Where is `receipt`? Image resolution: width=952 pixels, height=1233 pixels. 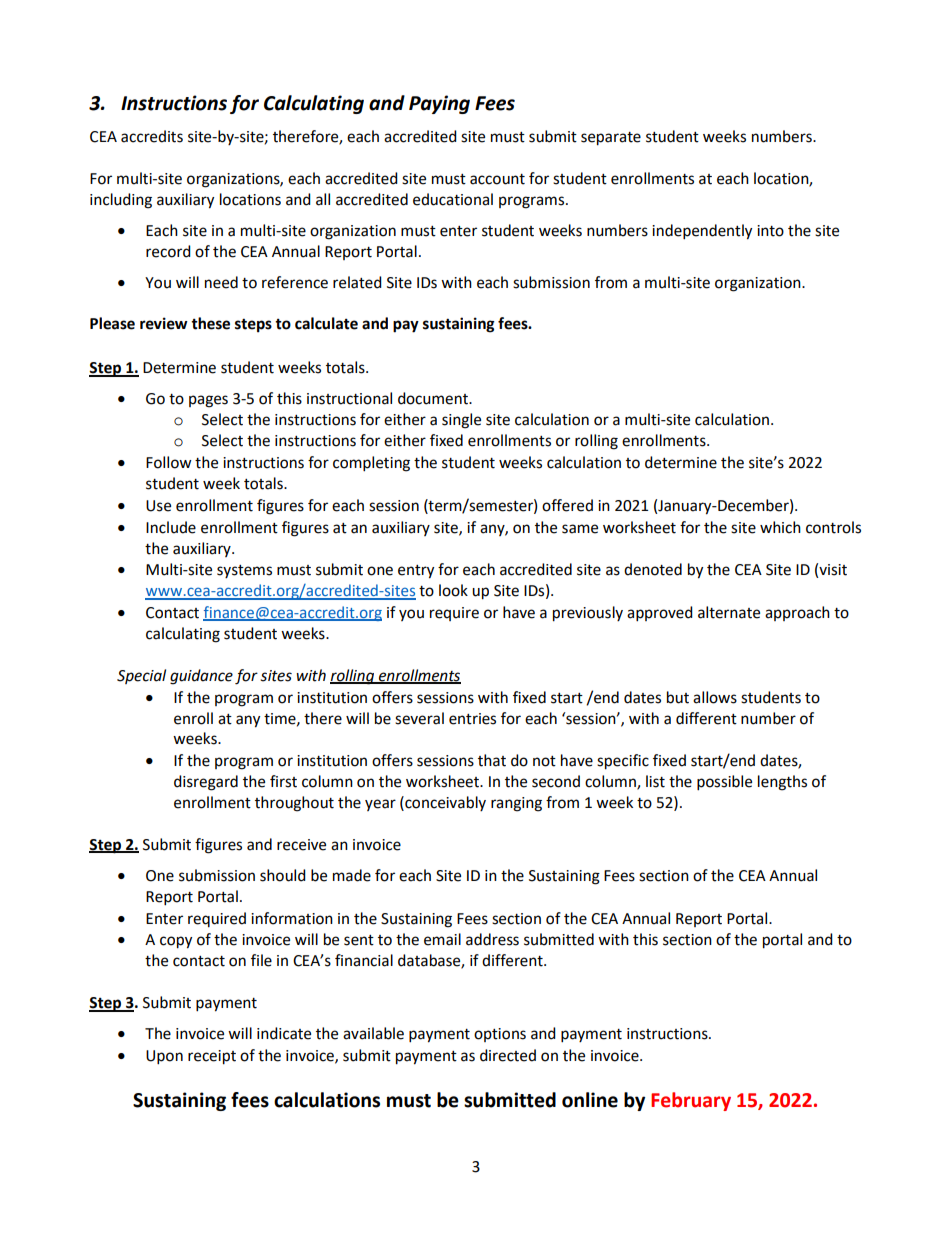
receipt is located at coordinates (212, 1057).
